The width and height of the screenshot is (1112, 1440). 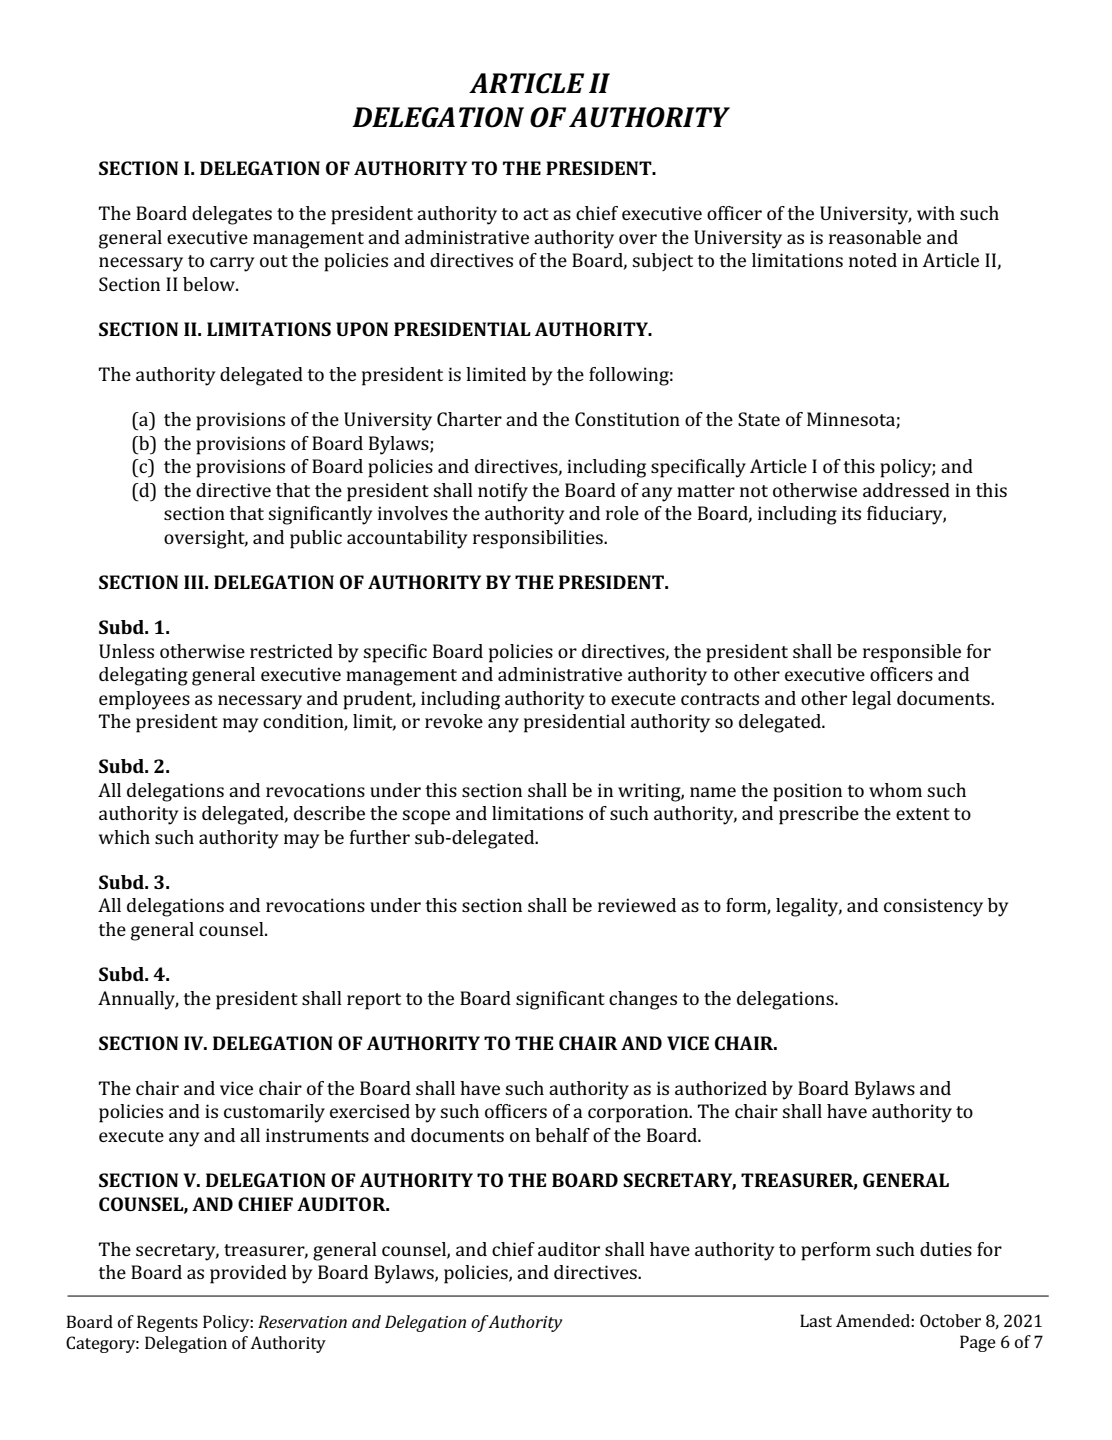 I want to click on responsible, so click(x=912, y=653).
